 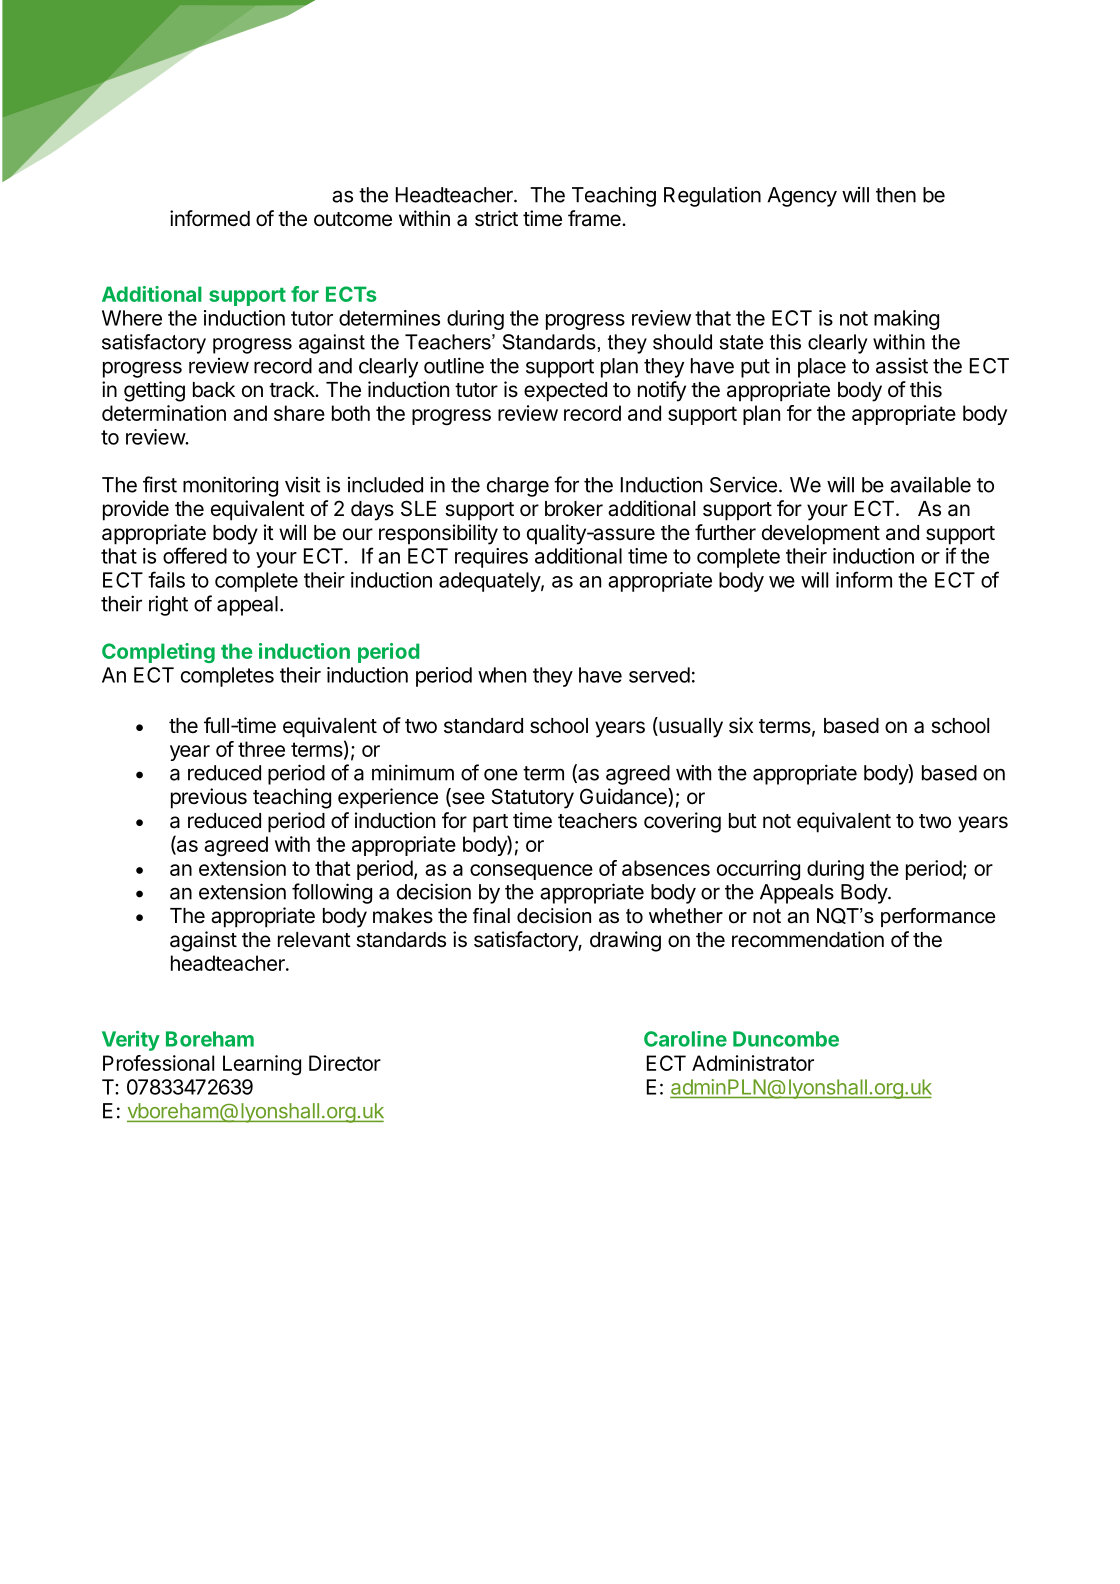 What do you see at coordinates (353, 219) in the document?
I see `outcome` at bounding box center [353, 219].
